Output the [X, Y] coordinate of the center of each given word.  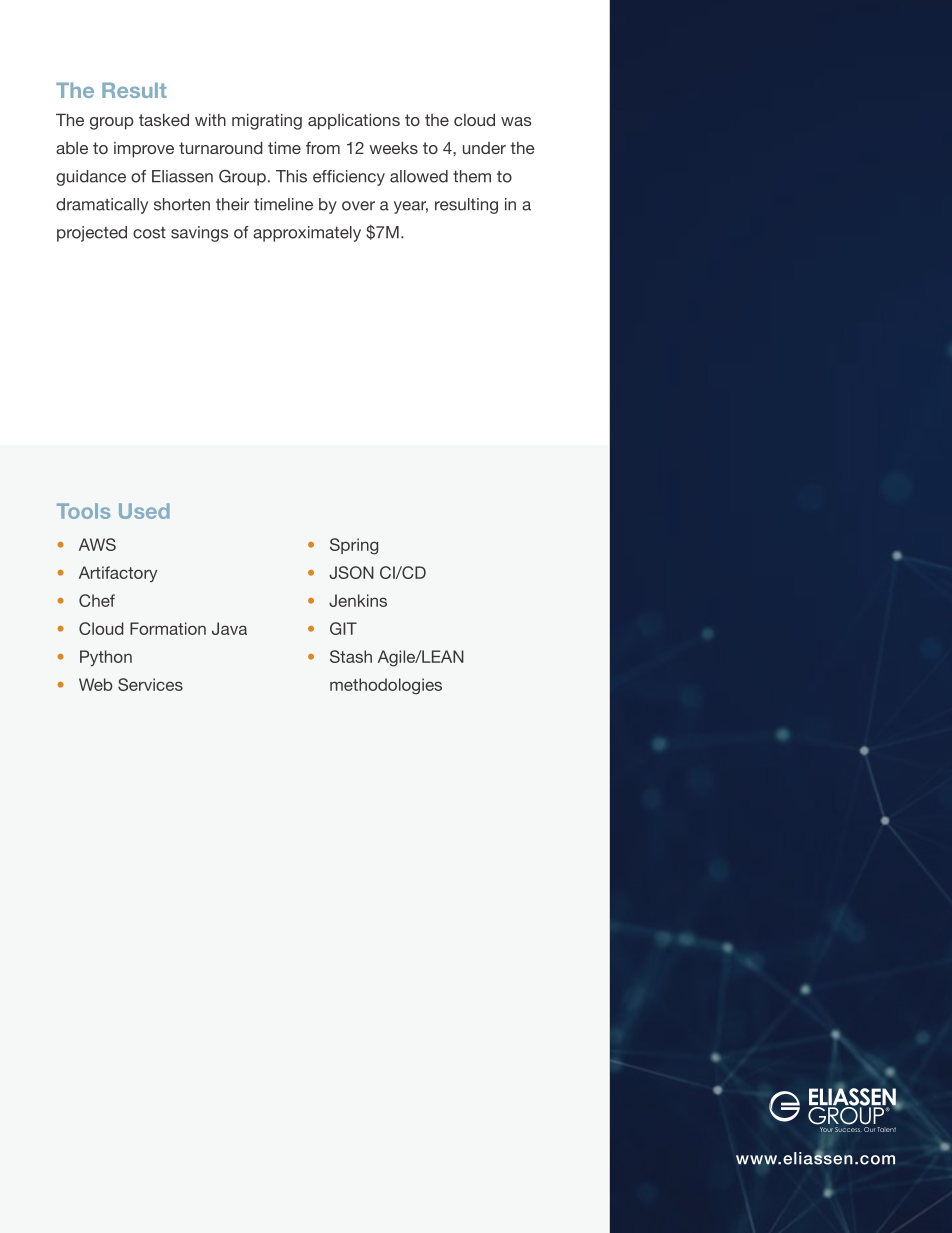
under [484, 148]
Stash [351, 656]
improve [144, 150]
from [323, 147]
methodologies [386, 686]
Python [106, 658]
